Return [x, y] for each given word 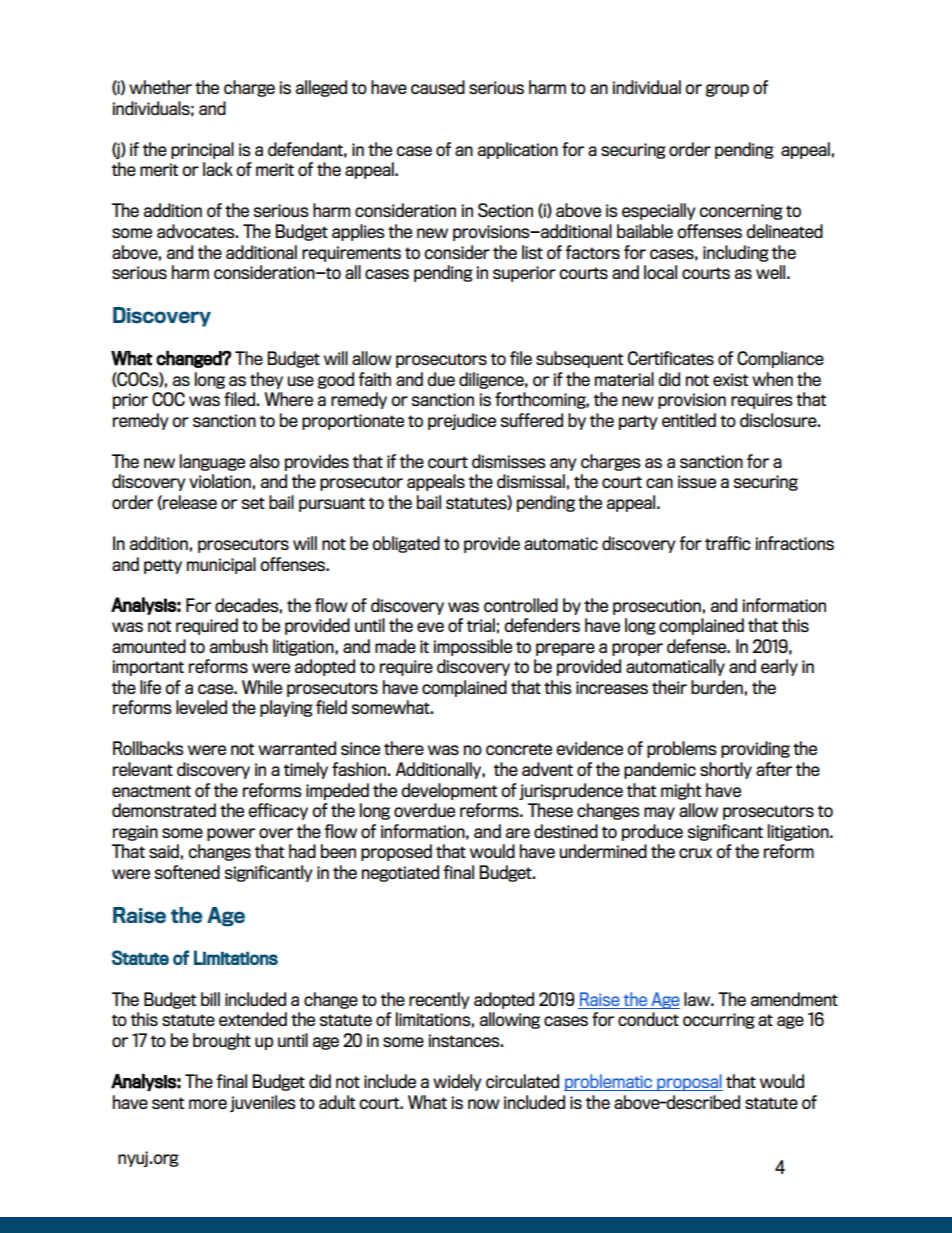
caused [438, 87]
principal [202, 150]
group [727, 90]
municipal [221, 565]
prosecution [657, 607]
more [208, 1104]
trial [481, 625]
